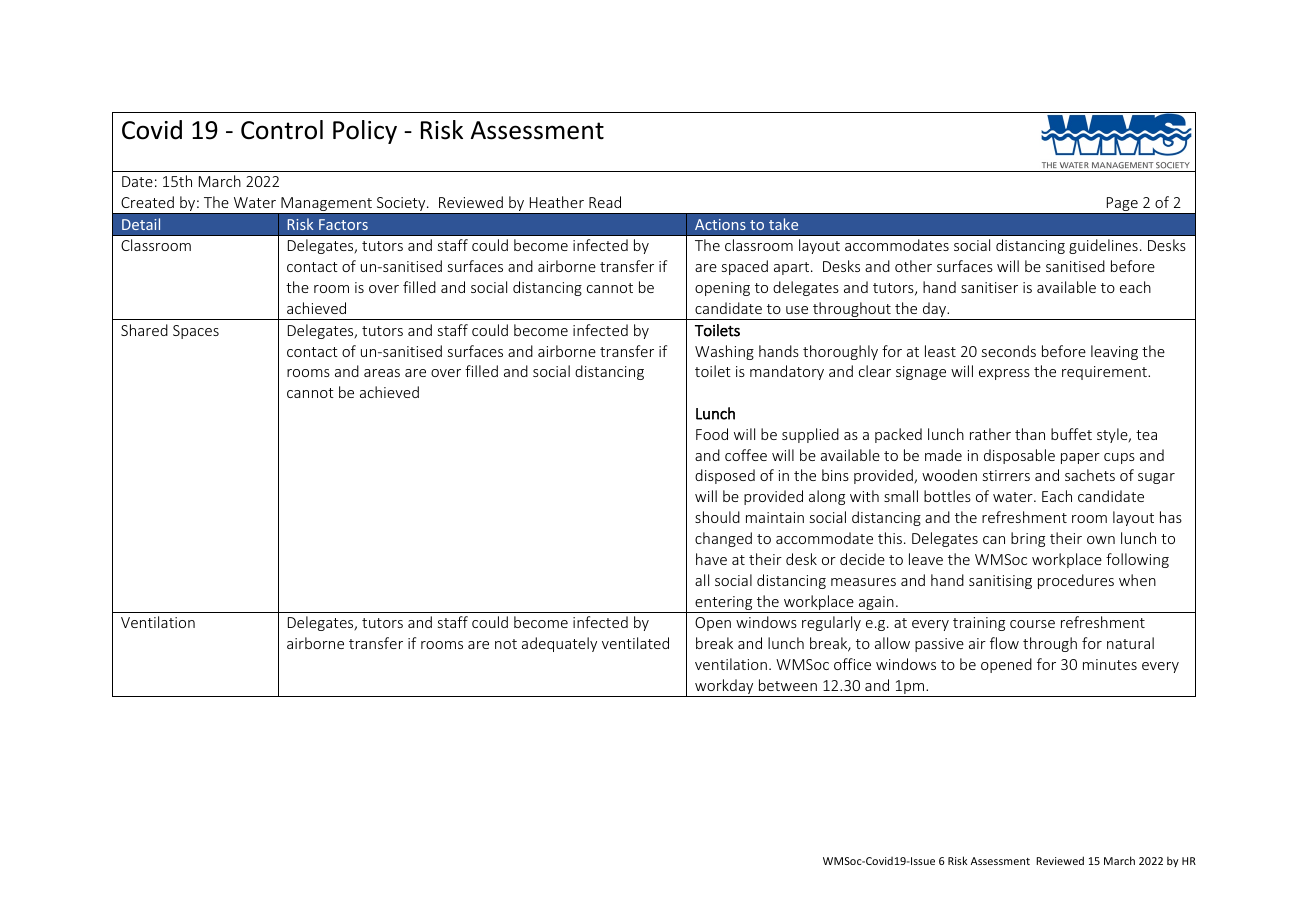  What do you see at coordinates (724, 688) in the screenshot?
I see `workday` at bounding box center [724, 688].
